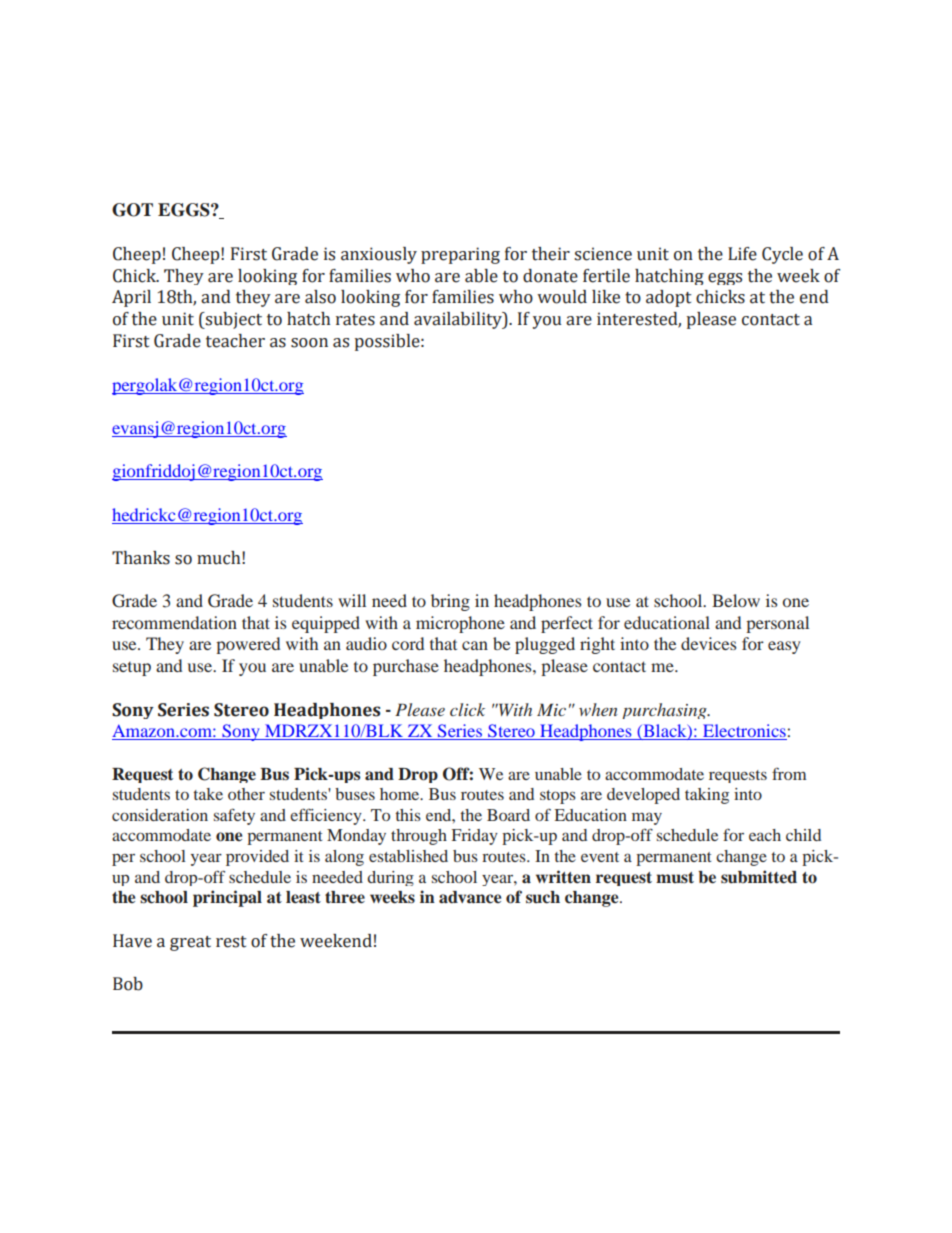 The height and width of the screenshot is (1233, 952). Describe the element at coordinates (460, 255) in the screenshot. I see `preparing` at that location.
